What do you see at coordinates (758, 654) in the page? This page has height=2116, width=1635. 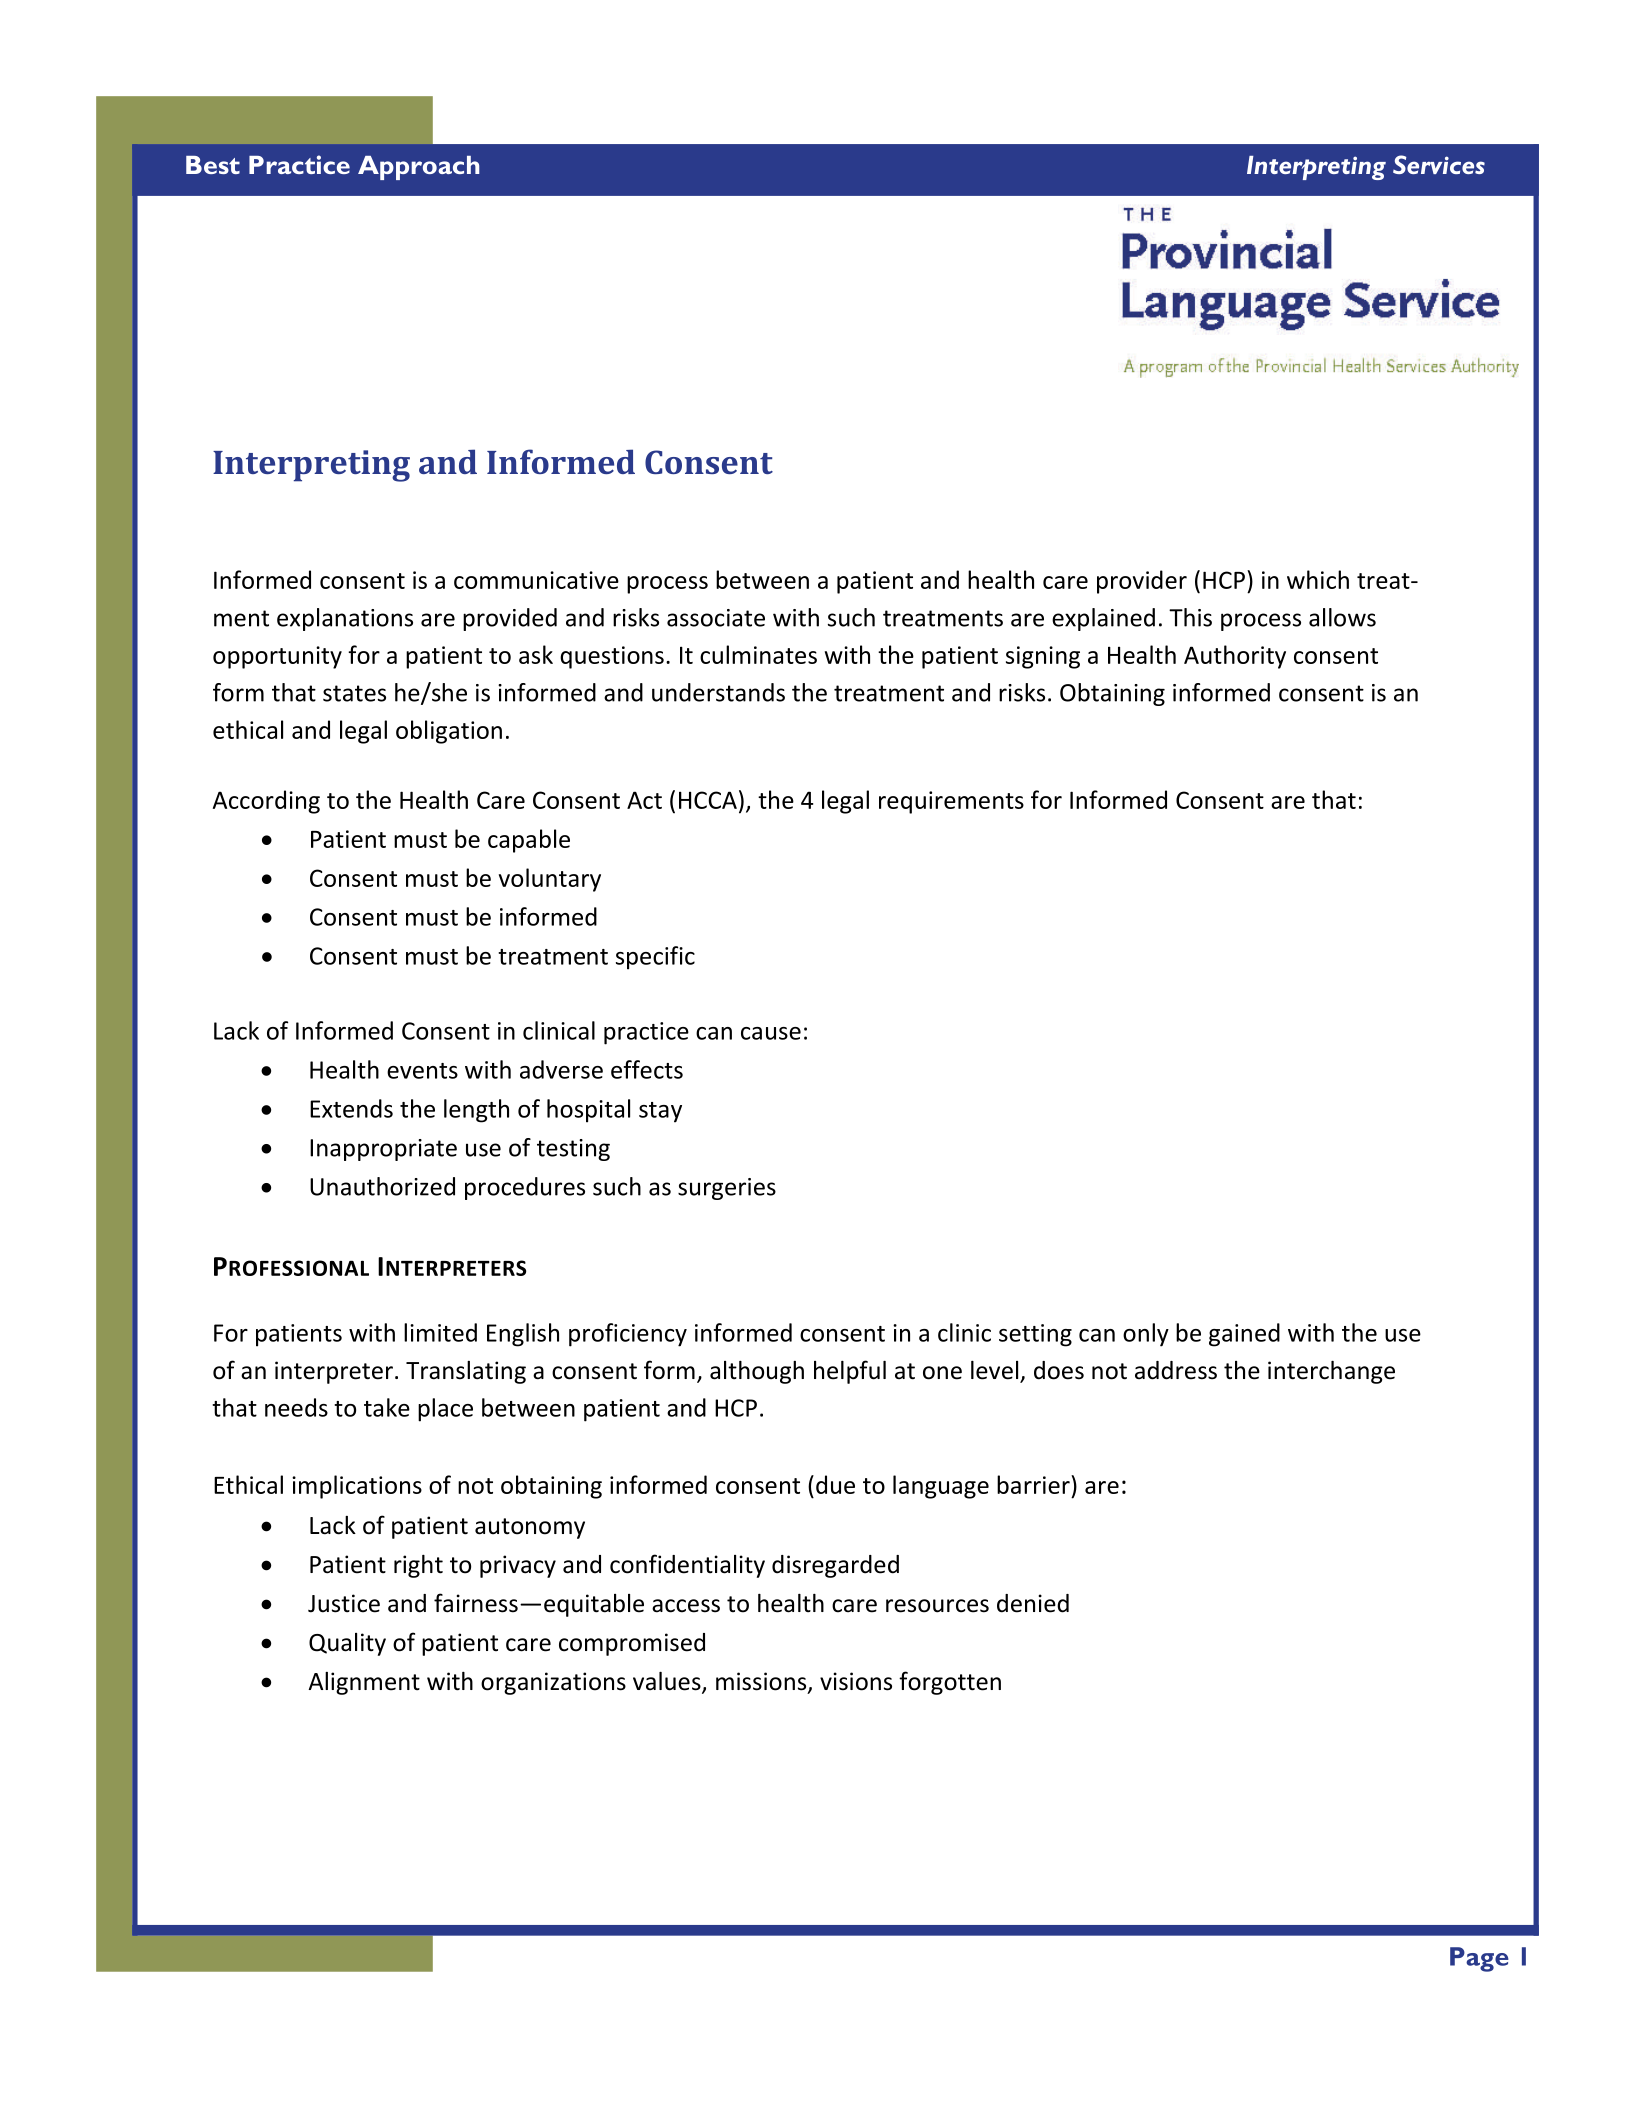 I see `culminates` at bounding box center [758, 654].
